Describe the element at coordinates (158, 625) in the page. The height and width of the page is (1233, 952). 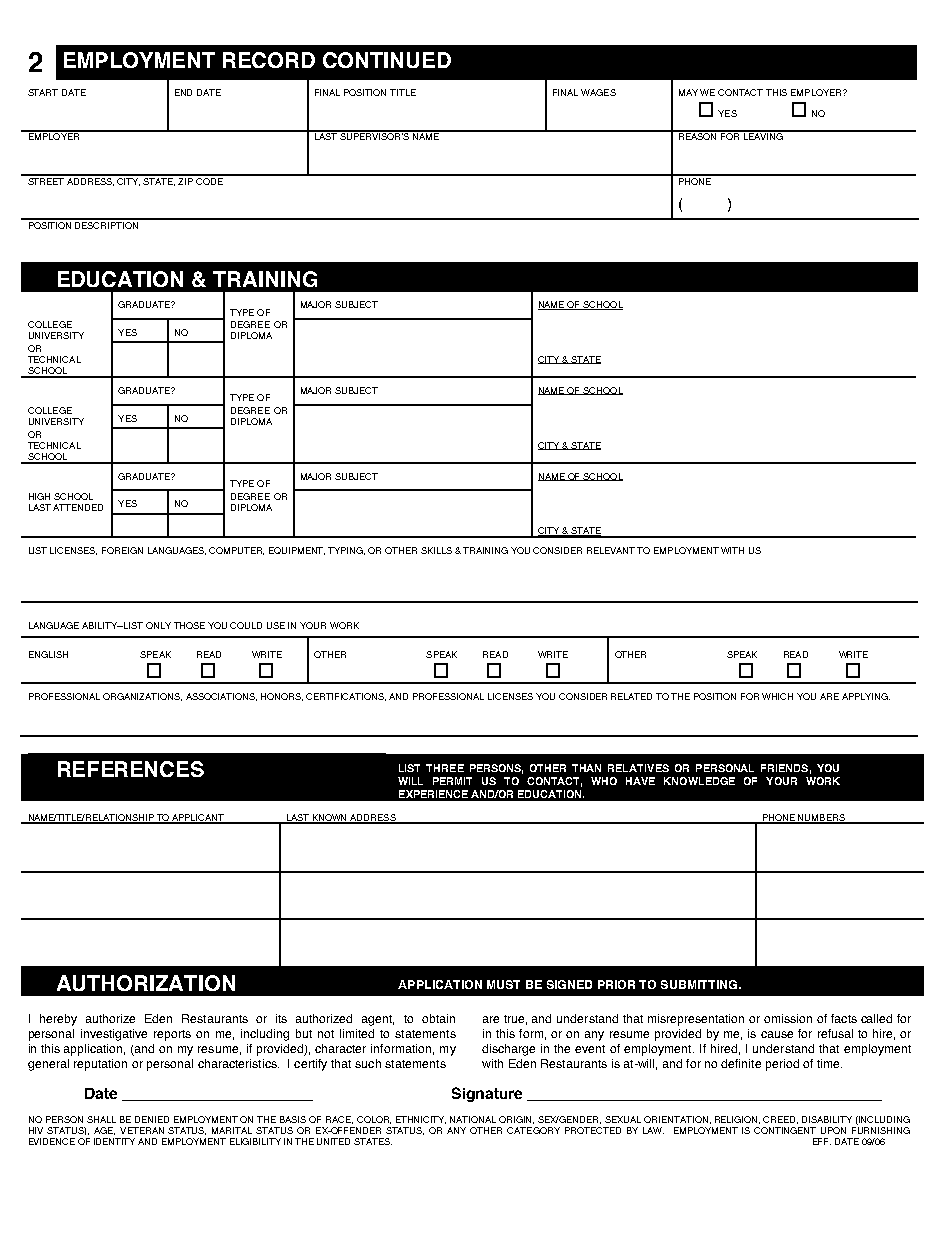
I see `ONLY` at that location.
